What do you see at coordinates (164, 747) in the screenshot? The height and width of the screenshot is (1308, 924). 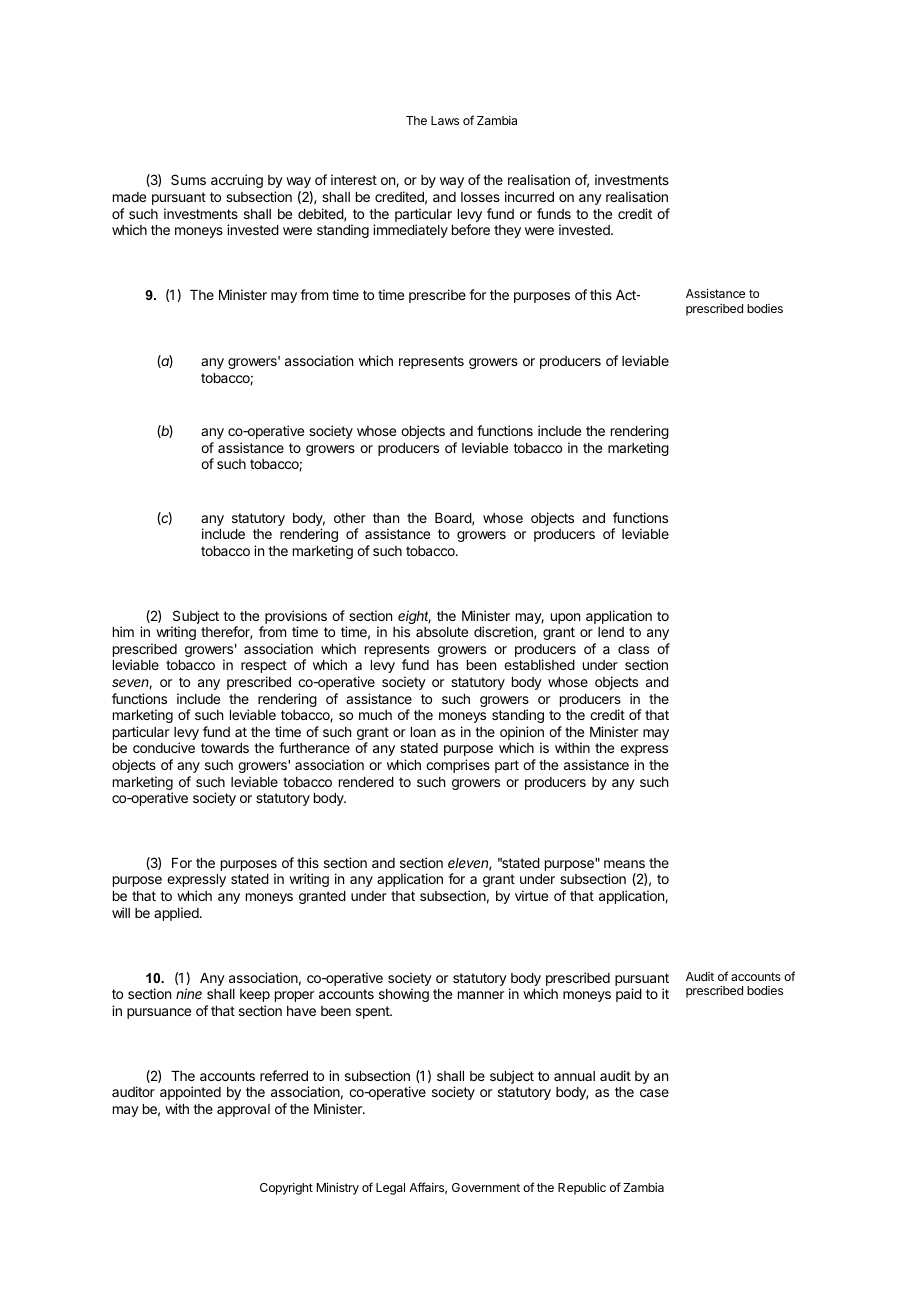 I see `conducive` at bounding box center [164, 747].
